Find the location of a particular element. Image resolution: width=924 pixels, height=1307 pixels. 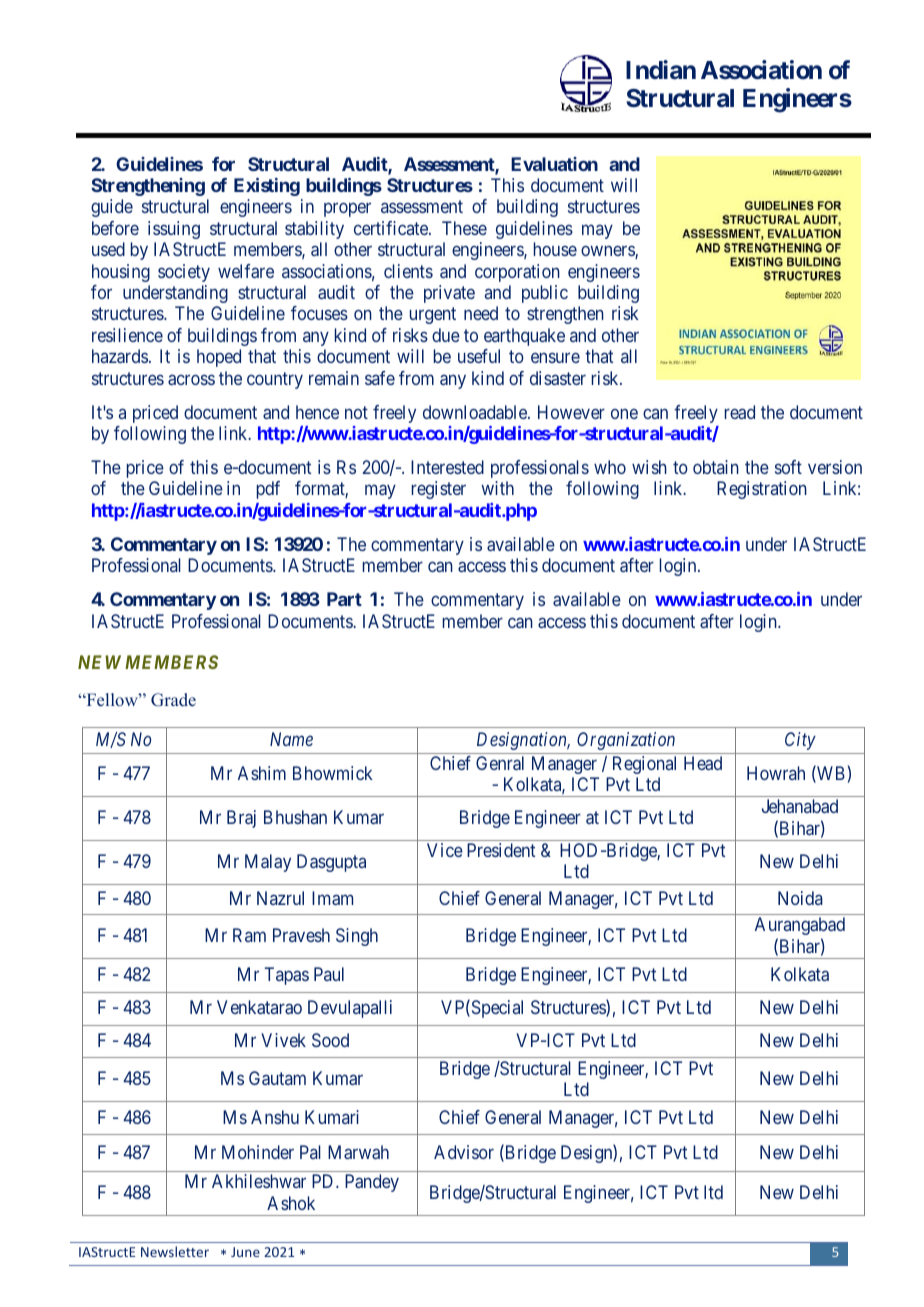

Existing is located at coordinates (267, 187).
